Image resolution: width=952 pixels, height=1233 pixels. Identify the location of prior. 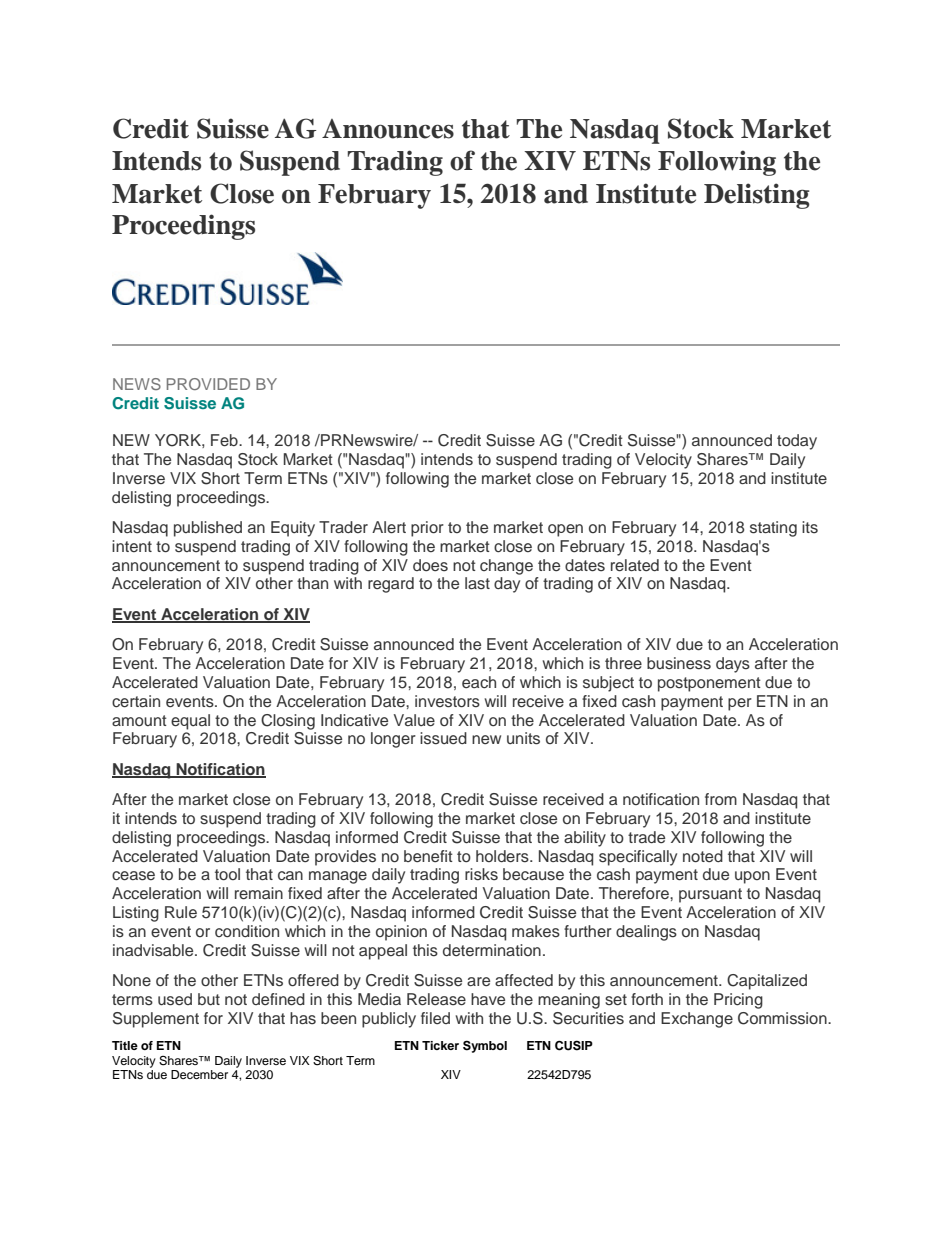
(427, 529).
